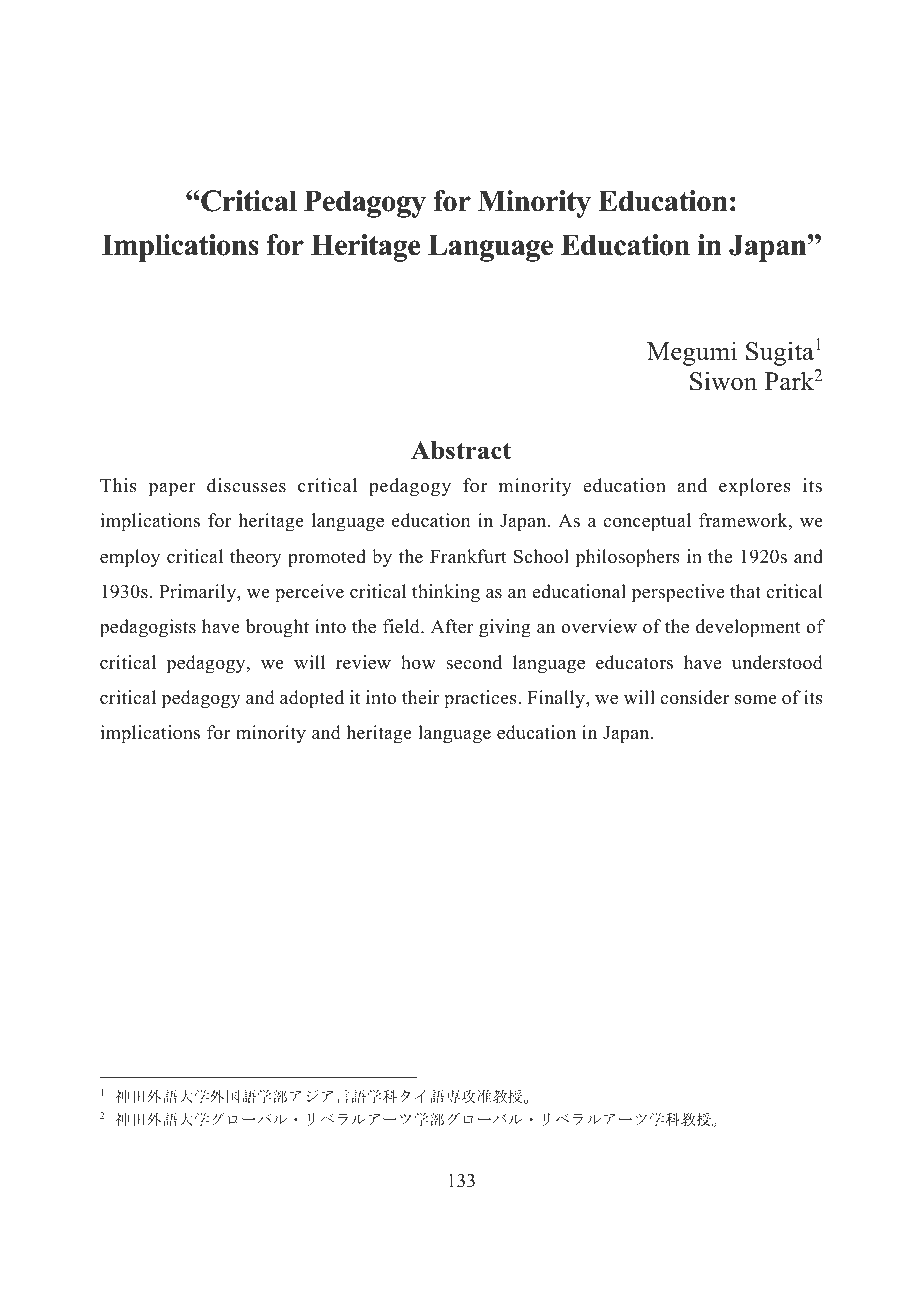 The height and width of the page is (1310, 924). What do you see at coordinates (647, 522) in the page?
I see `conceptual` at bounding box center [647, 522].
